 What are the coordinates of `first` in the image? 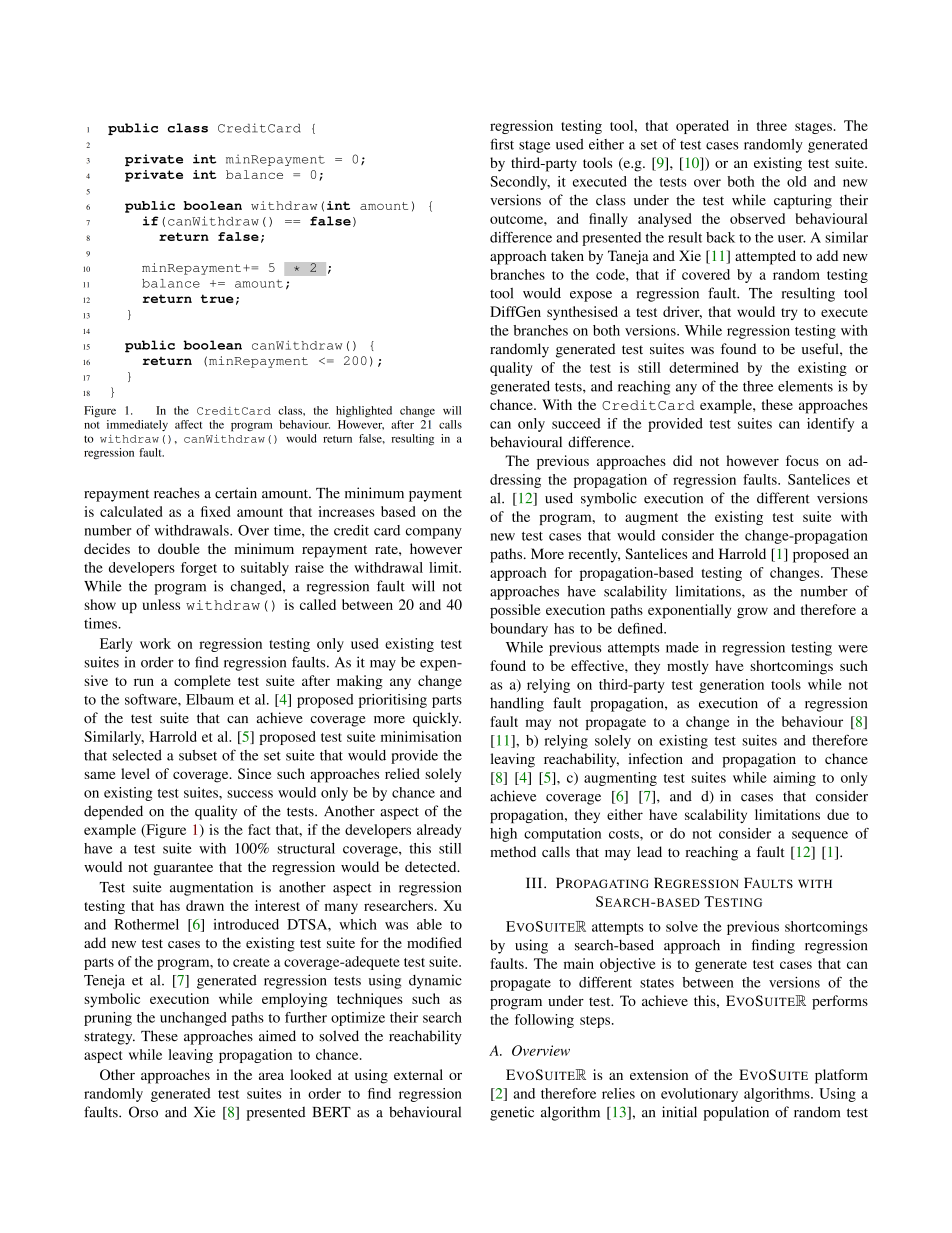 It's located at (502, 144).
